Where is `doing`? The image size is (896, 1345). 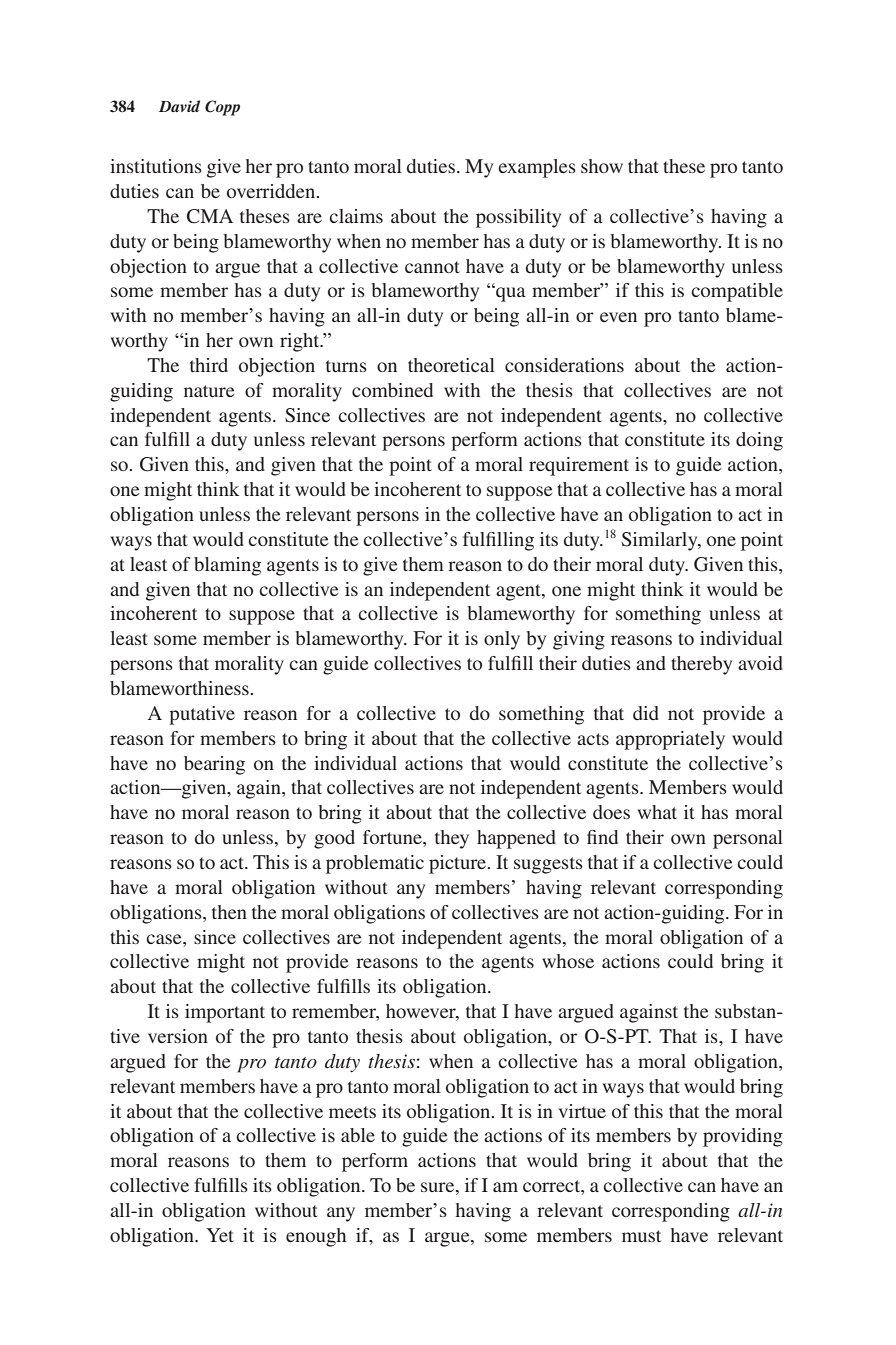 doing is located at coordinates (759, 441).
